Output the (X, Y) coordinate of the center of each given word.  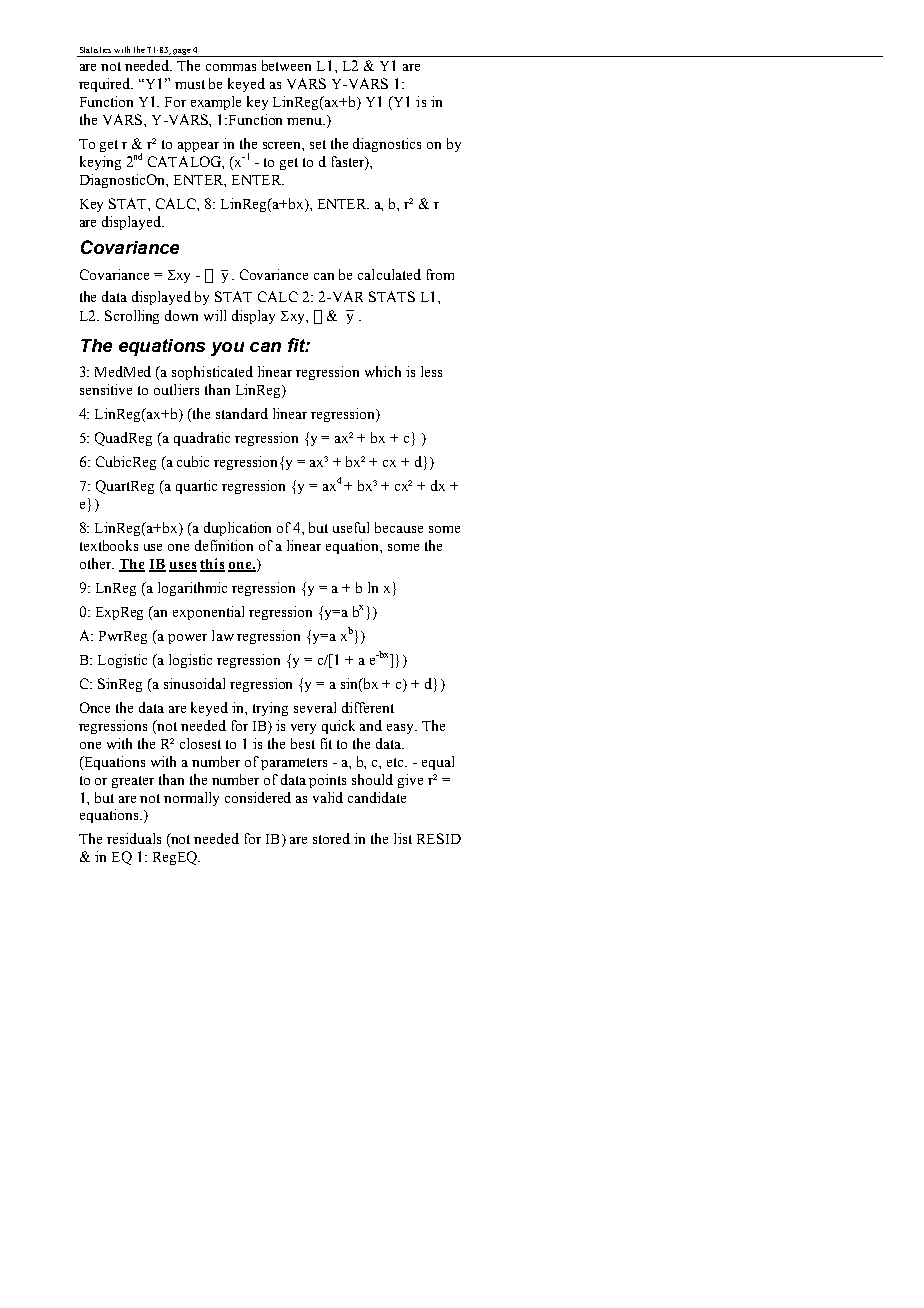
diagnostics (387, 145)
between (286, 65)
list (403, 838)
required (106, 85)
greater (133, 782)
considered (258, 797)
